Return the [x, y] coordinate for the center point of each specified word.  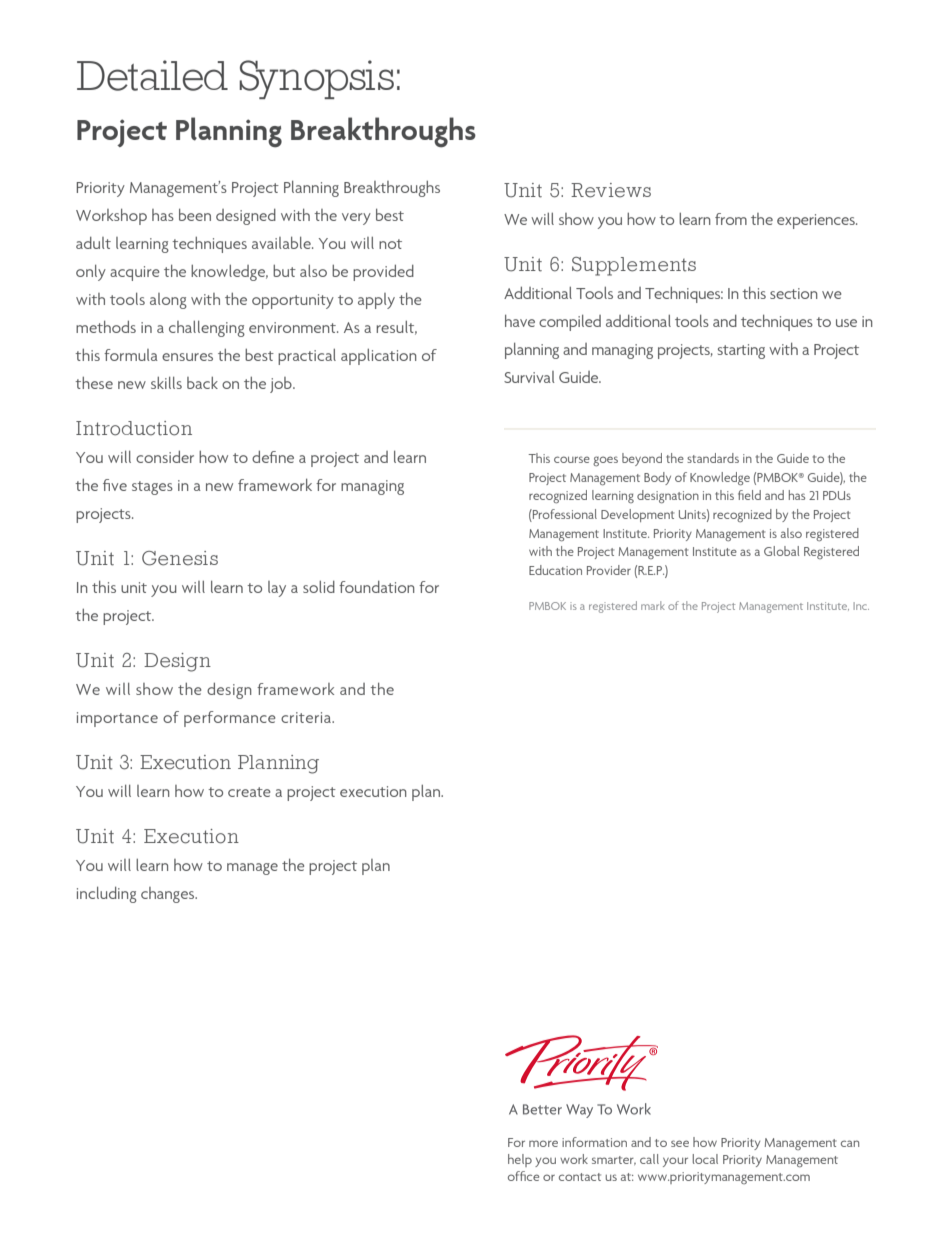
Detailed [152, 75]
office [523, 1176]
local [705, 1159]
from [731, 219]
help [520, 1160]
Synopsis [316, 79]
